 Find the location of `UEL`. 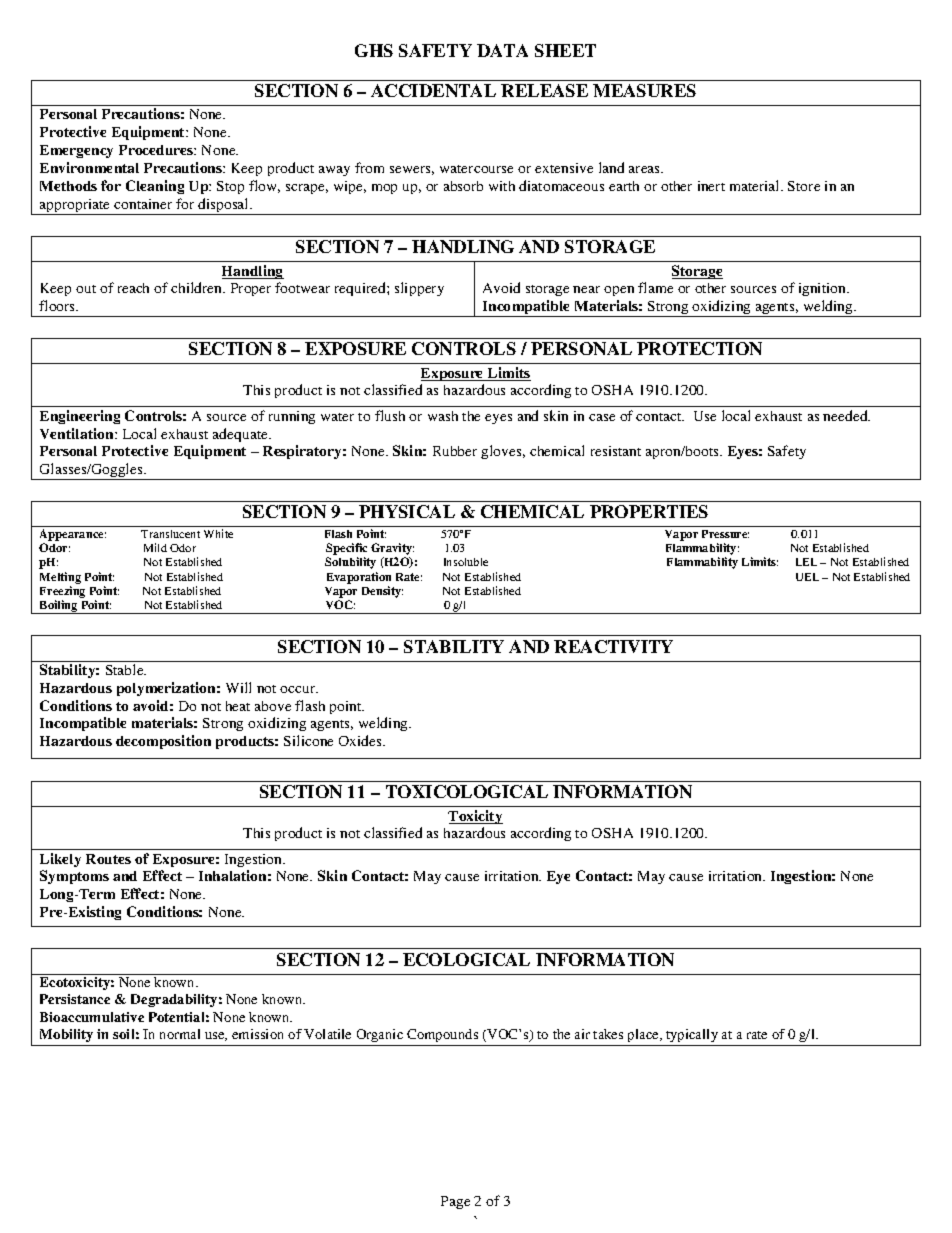

UEL is located at coordinates (807, 577).
